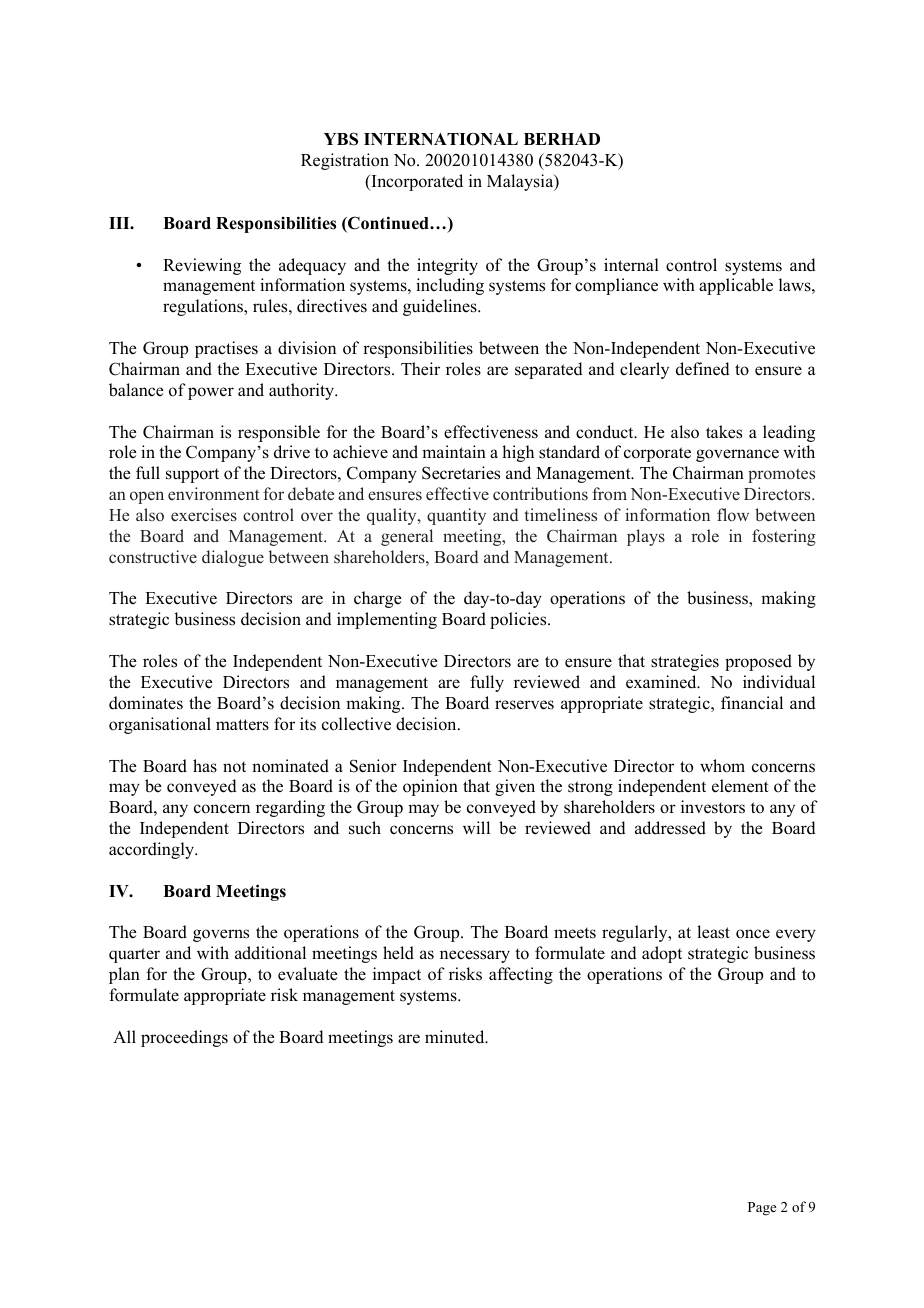  What do you see at coordinates (184, 1038) in the document?
I see `proceedings` at bounding box center [184, 1038].
